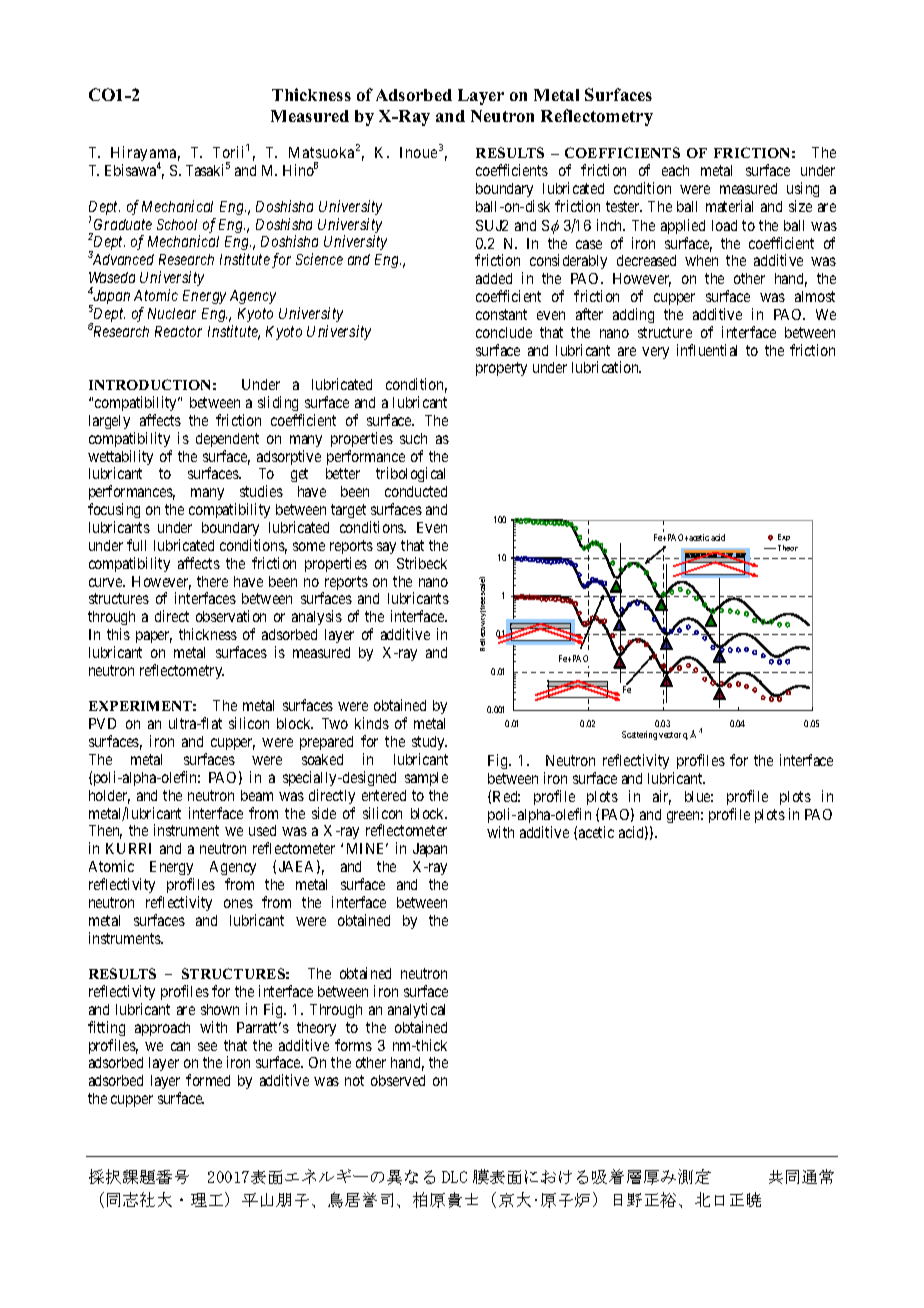  Describe the element at coordinates (398, 1080) in the document. I see `observed` at that location.
